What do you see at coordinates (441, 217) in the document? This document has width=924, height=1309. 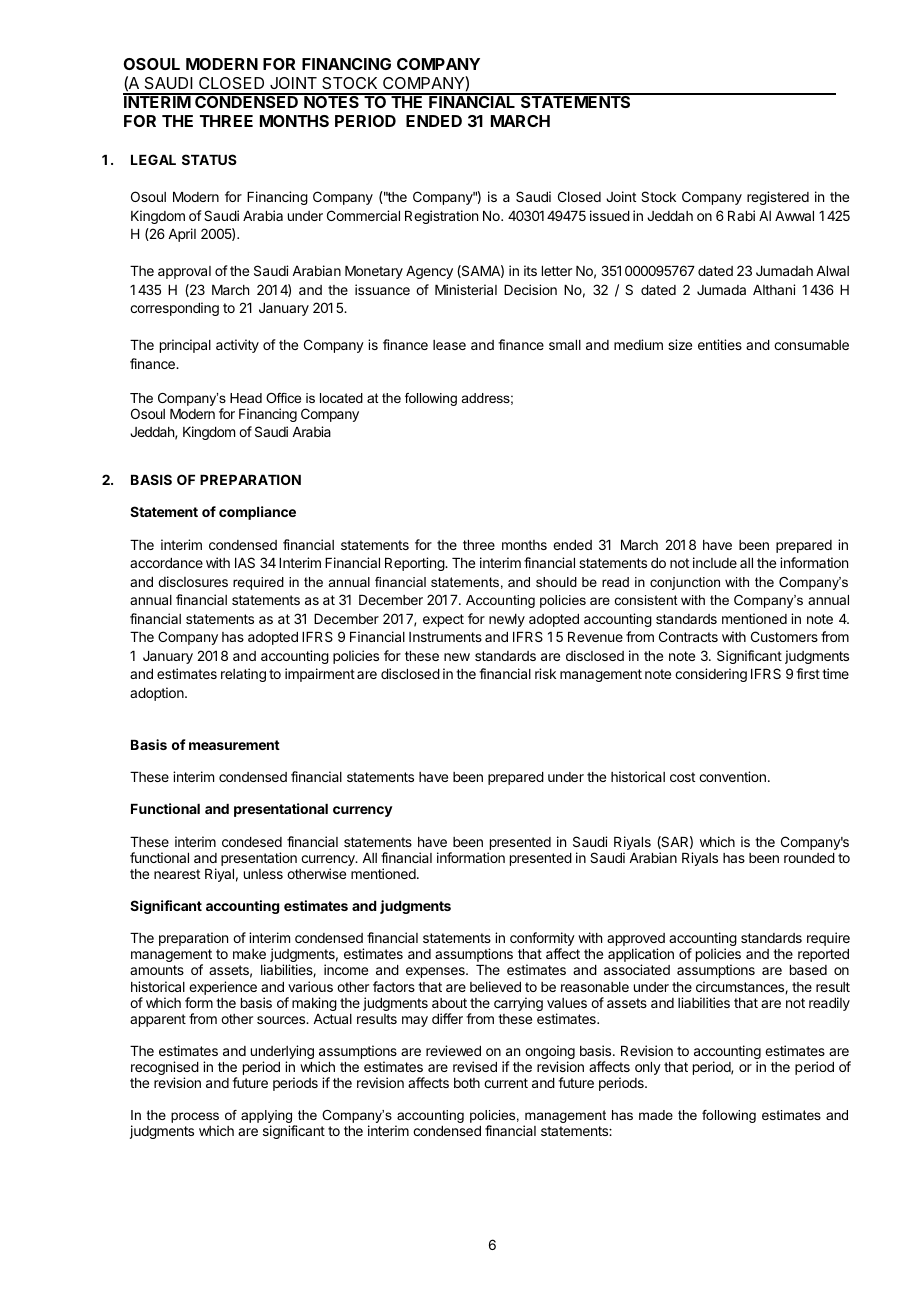 I see `Registration` at bounding box center [441, 217].
